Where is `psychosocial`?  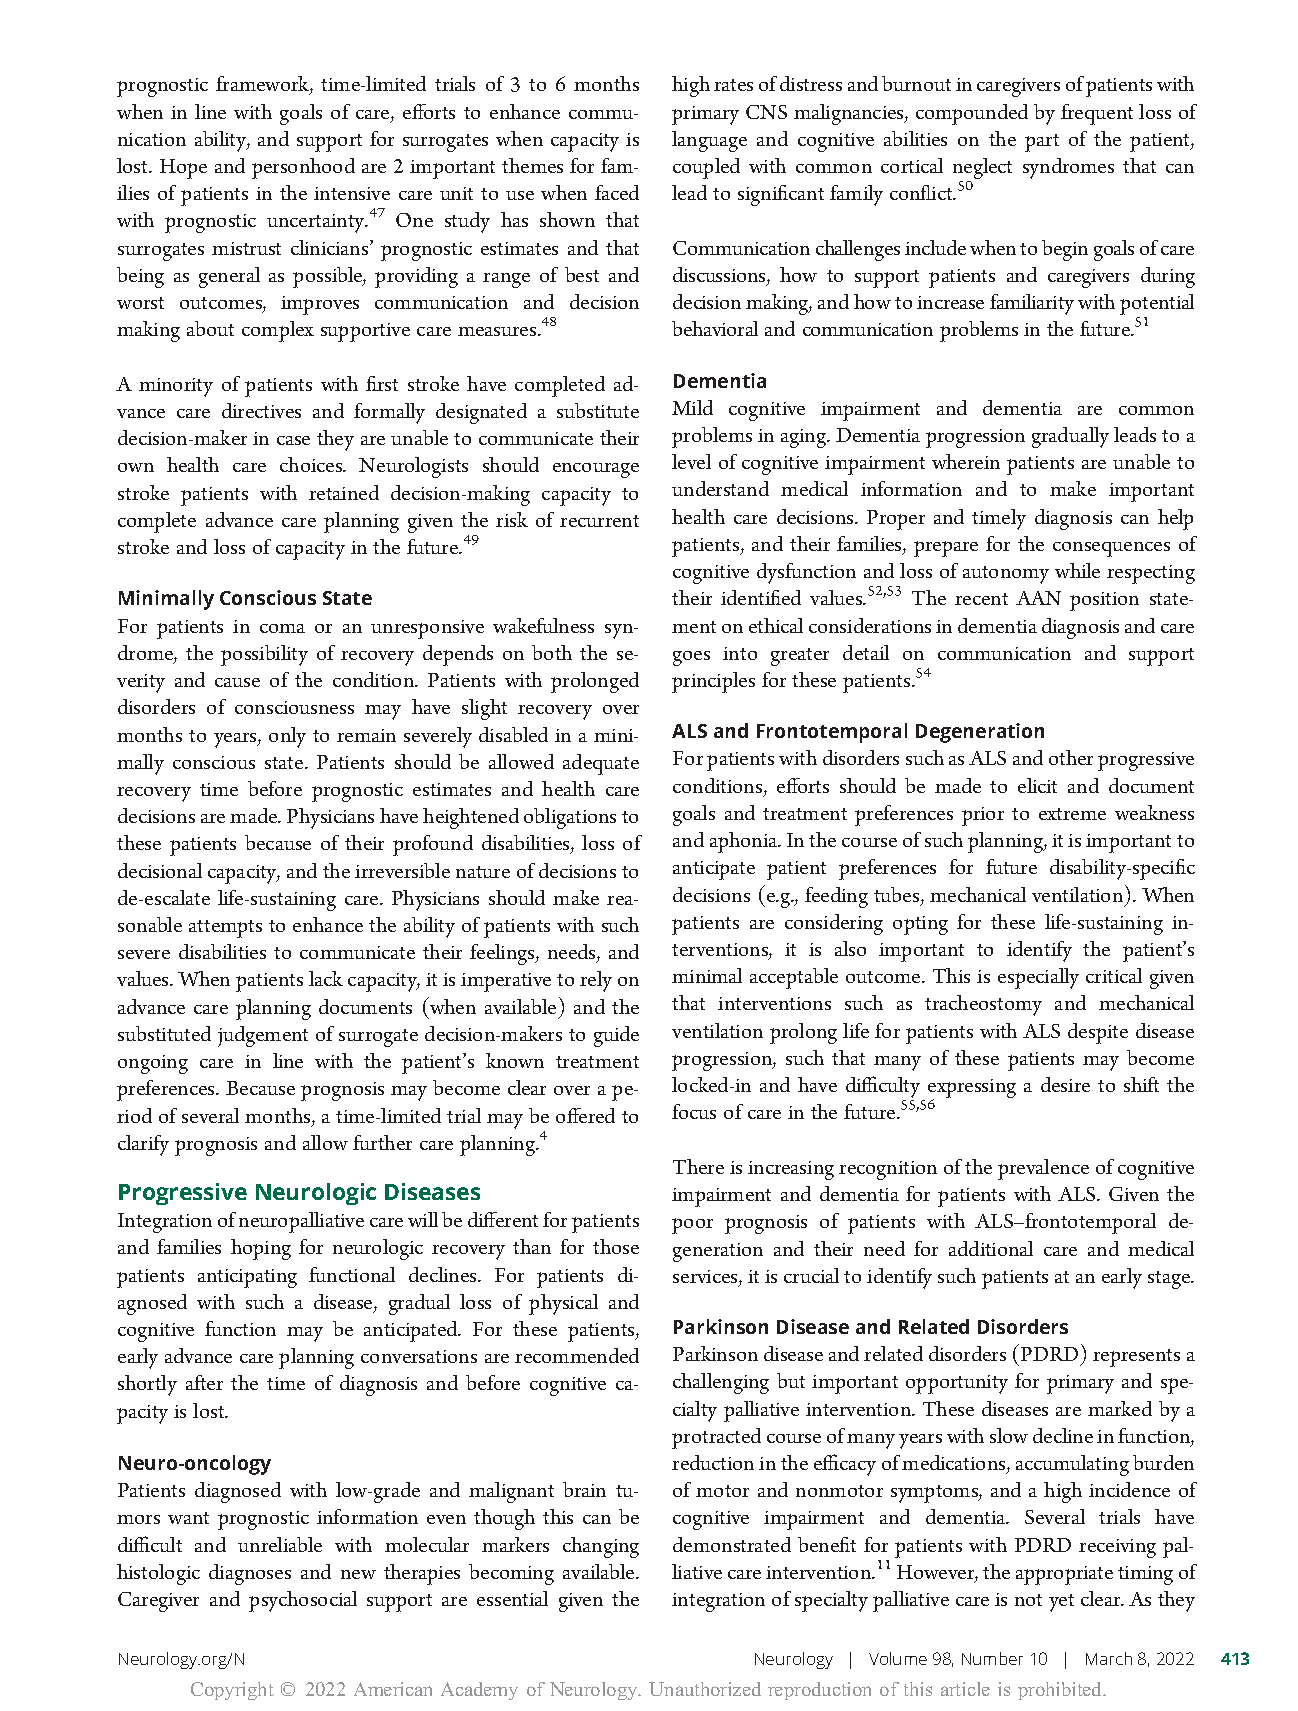
psychosocial is located at coordinates (303, 1601).
